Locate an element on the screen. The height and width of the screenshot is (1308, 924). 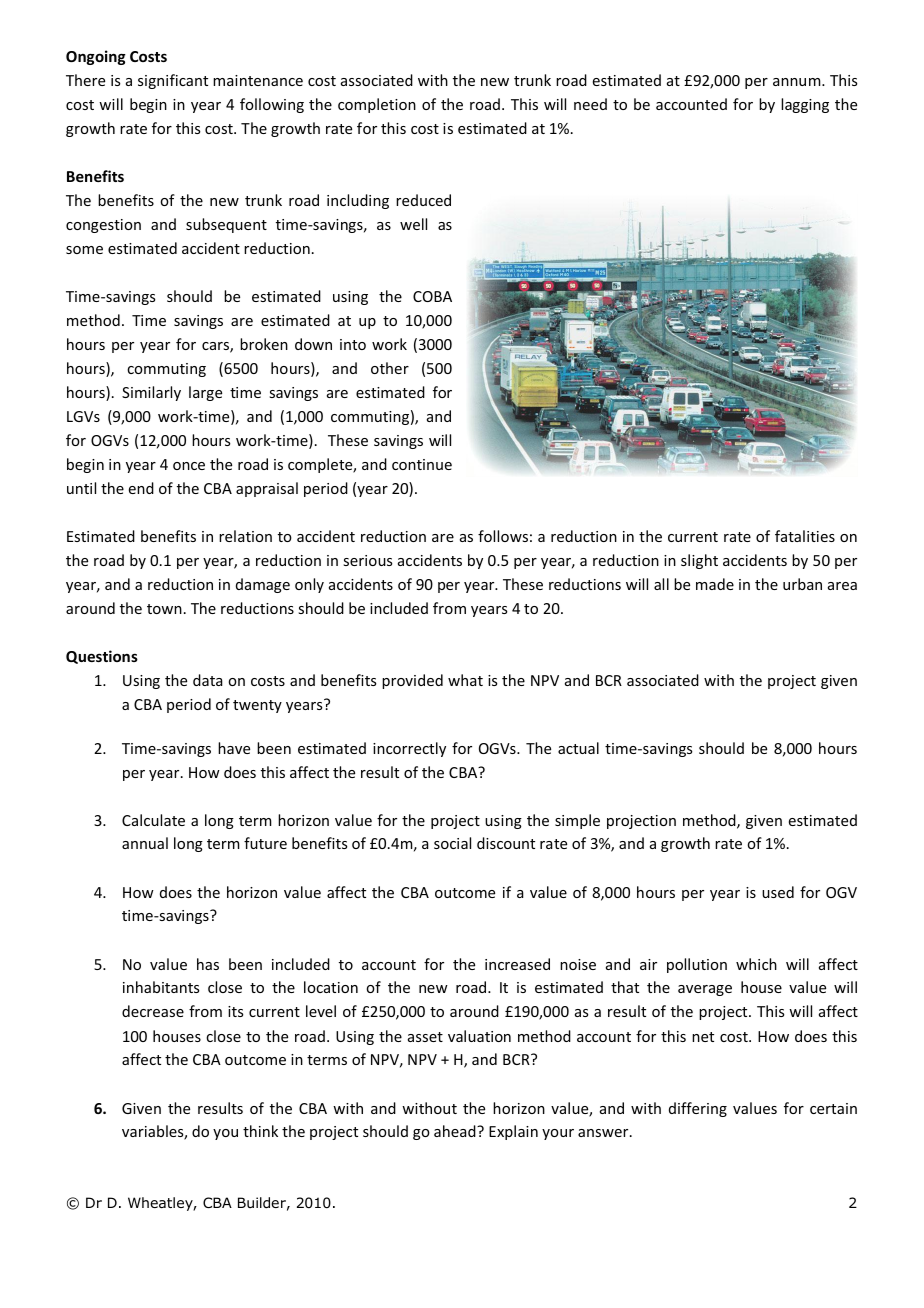
actual is located at coordinates (578, 748).
